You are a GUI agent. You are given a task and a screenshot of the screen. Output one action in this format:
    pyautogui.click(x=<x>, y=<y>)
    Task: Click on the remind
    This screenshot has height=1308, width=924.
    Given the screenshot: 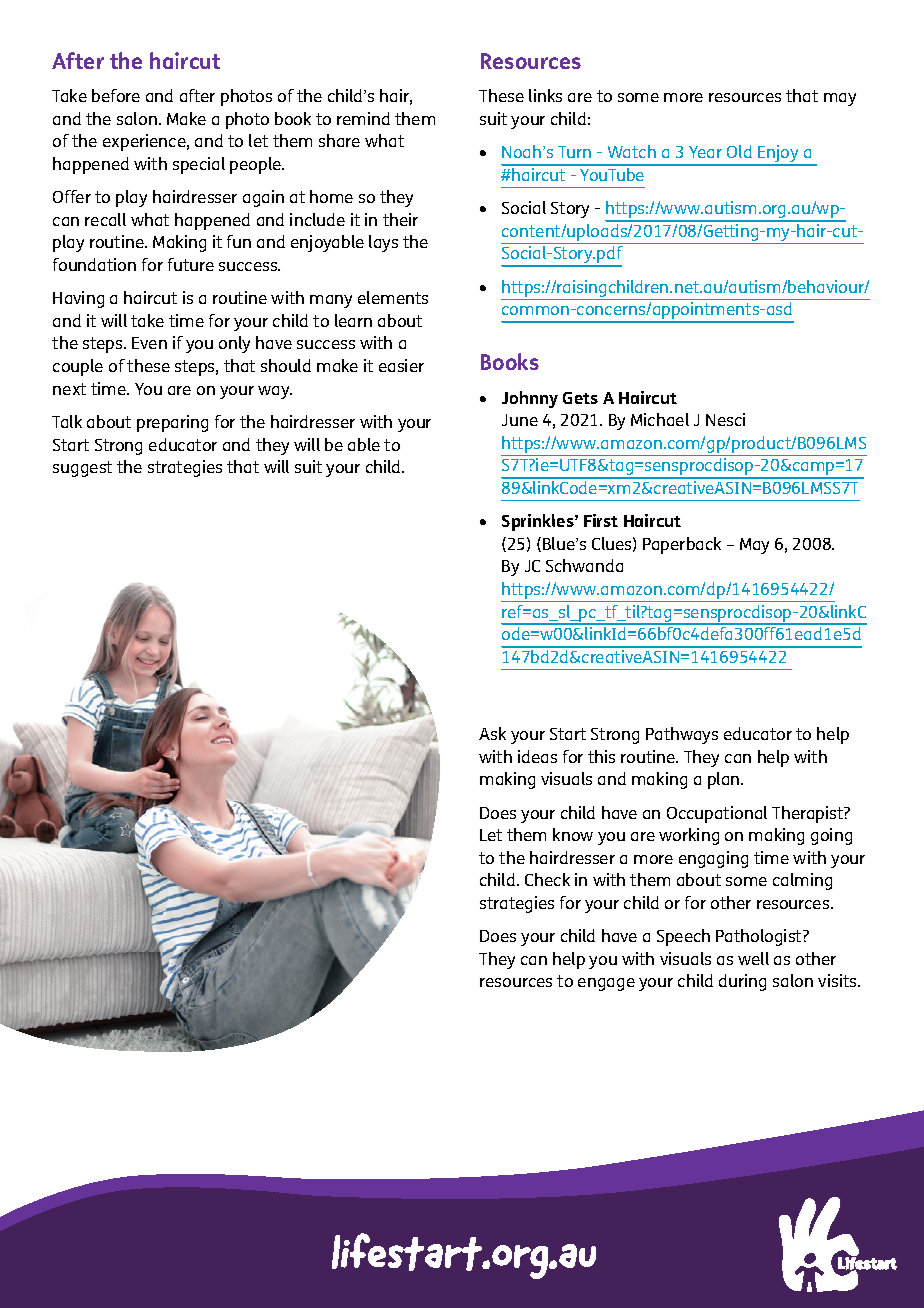 What is the action you would take?
    pyautogui.click(x=363, y=118)
